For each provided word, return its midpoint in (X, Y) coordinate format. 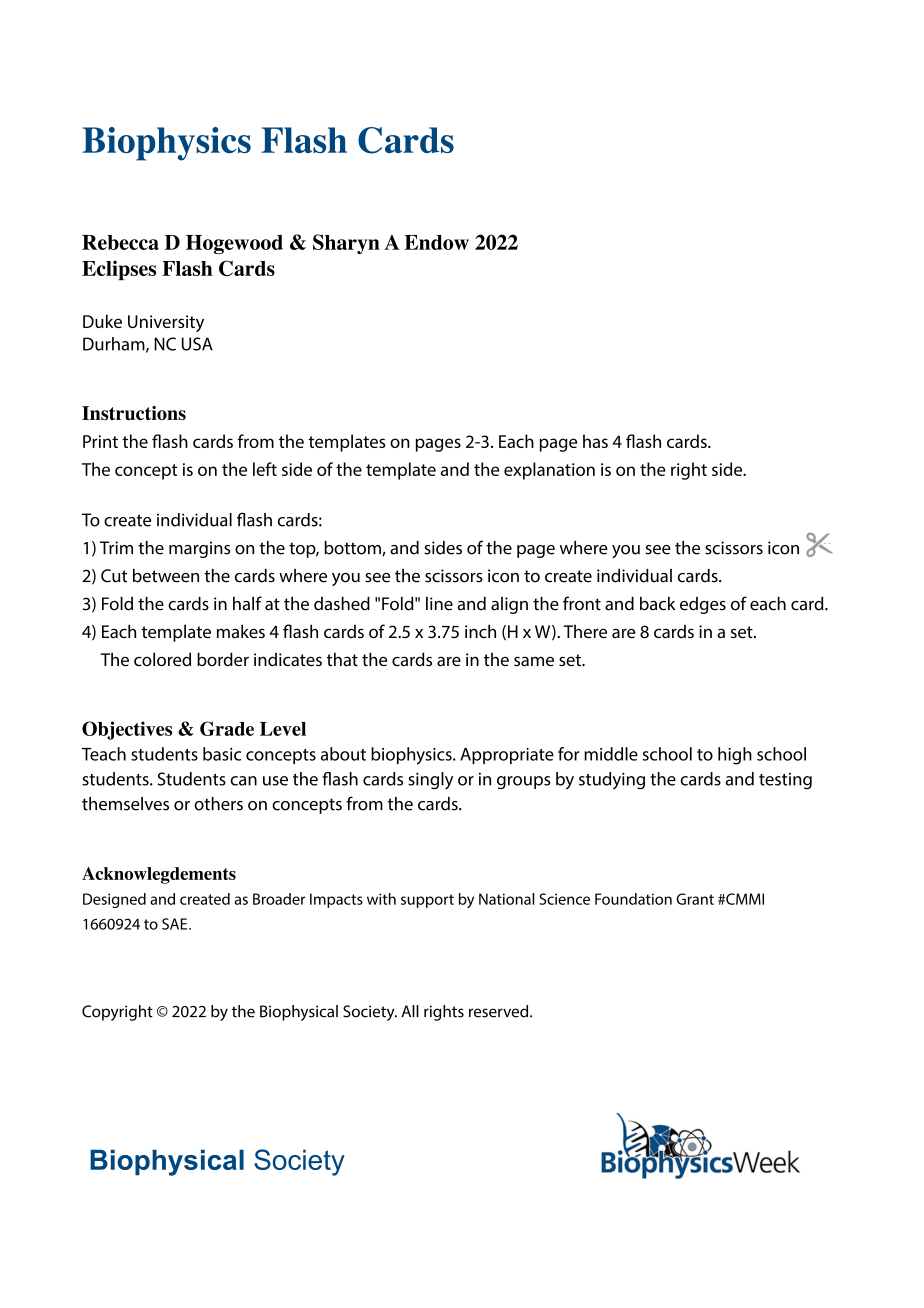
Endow (436, 242)
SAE (174, 924)
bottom (353, 548)
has (595, 441)
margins (199, 549)
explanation (549, 471)
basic (222, 754)
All (410, 1011)
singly (430, 781)
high (735, 756)
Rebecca (120, 242)
